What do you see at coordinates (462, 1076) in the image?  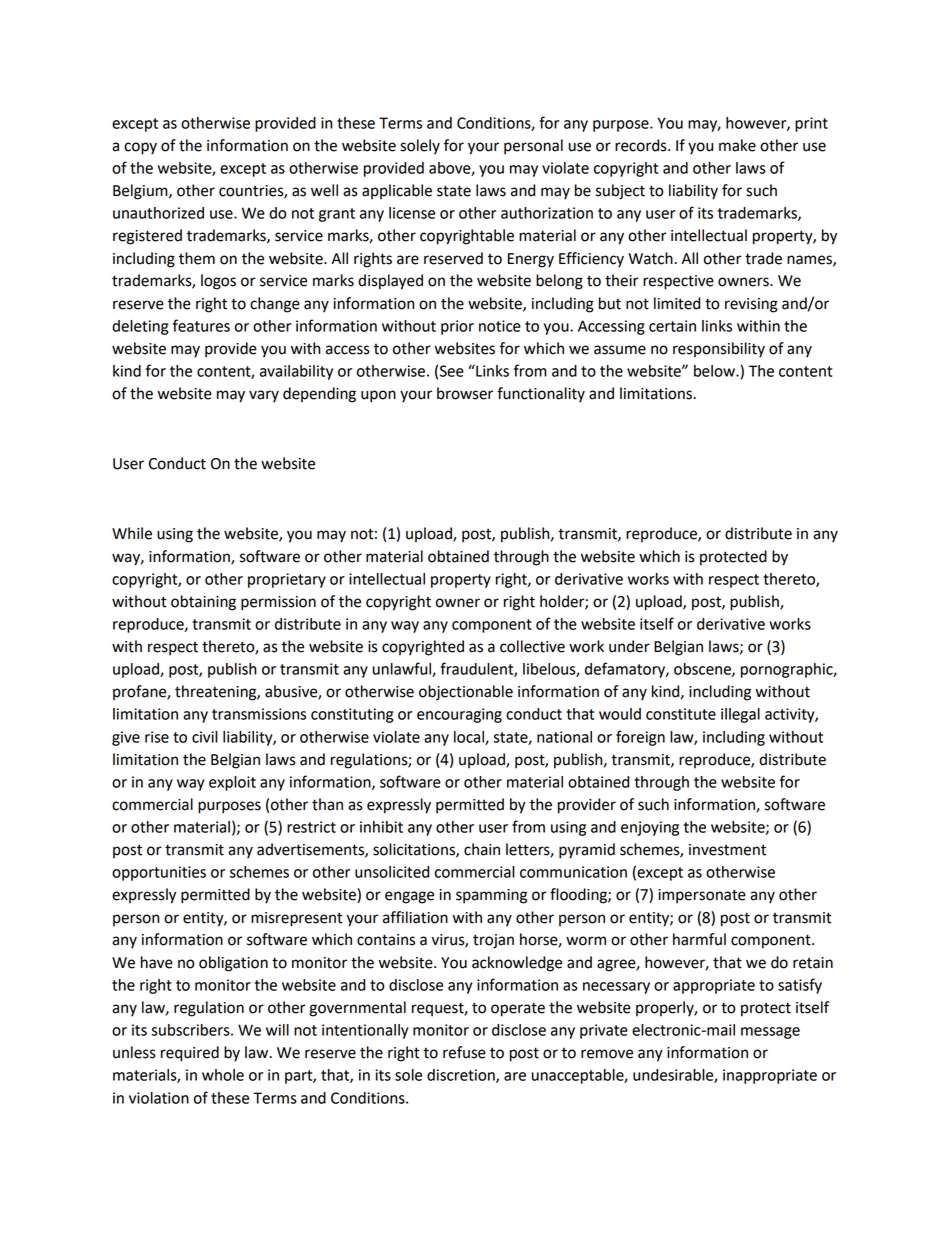 I see `discretion` at bounding box center [462, 1076].
